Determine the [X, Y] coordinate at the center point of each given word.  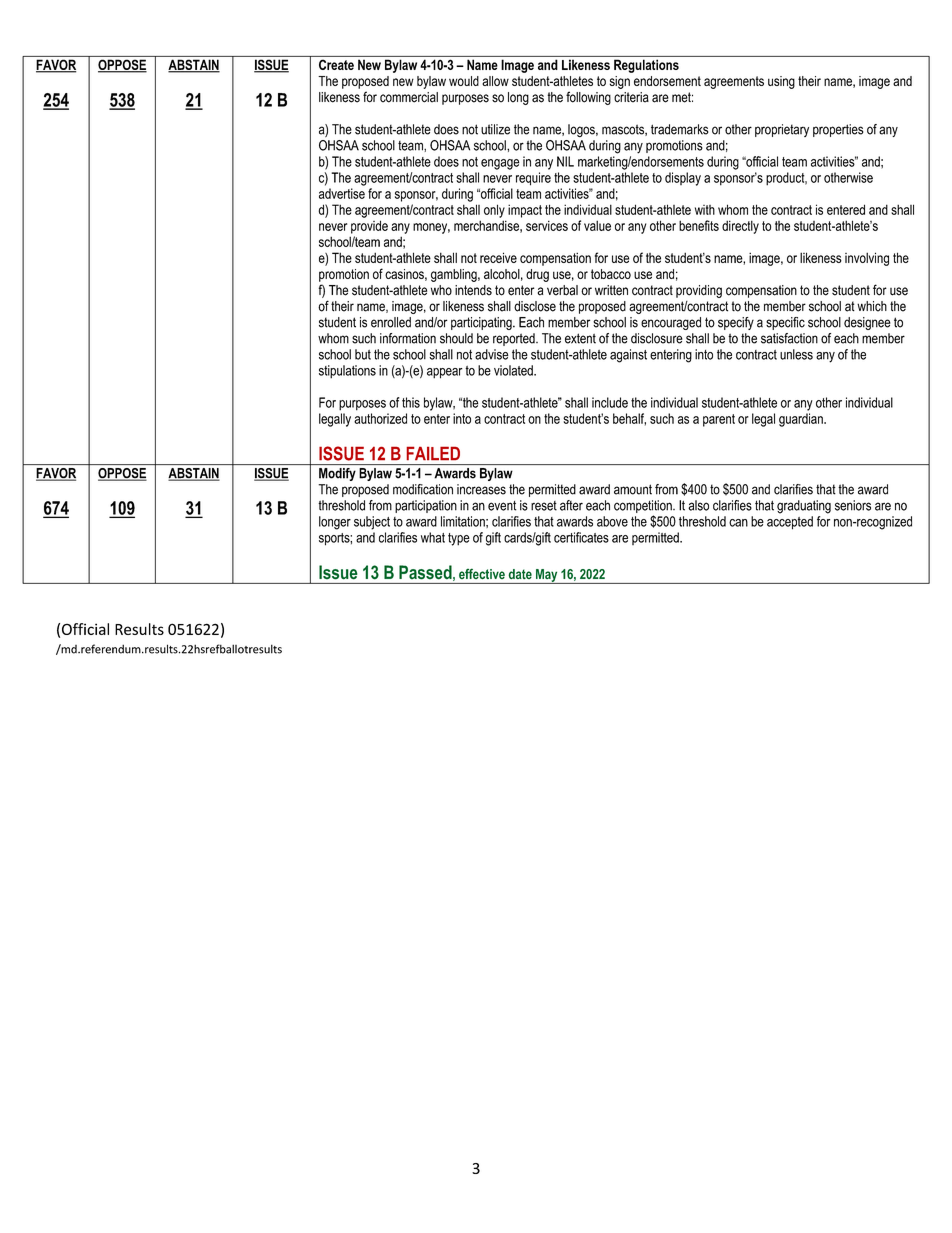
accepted [790, 523]
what [433, 537]
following [588, 98]
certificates [581, 537]
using [781, 82]
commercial [409, 97]
